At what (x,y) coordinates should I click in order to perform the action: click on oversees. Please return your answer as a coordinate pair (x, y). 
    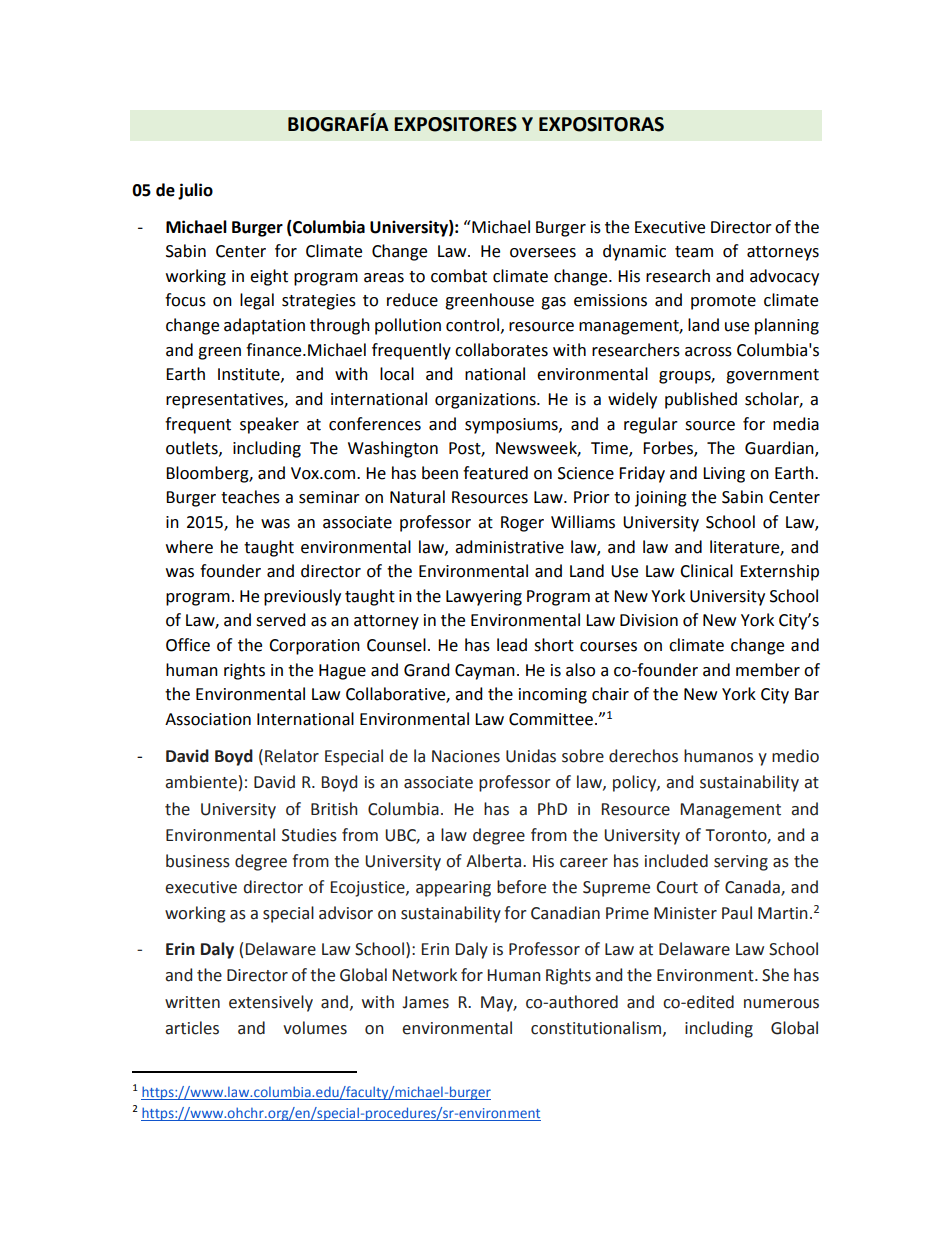
    Looking at the image, I should click on (543, 253).
